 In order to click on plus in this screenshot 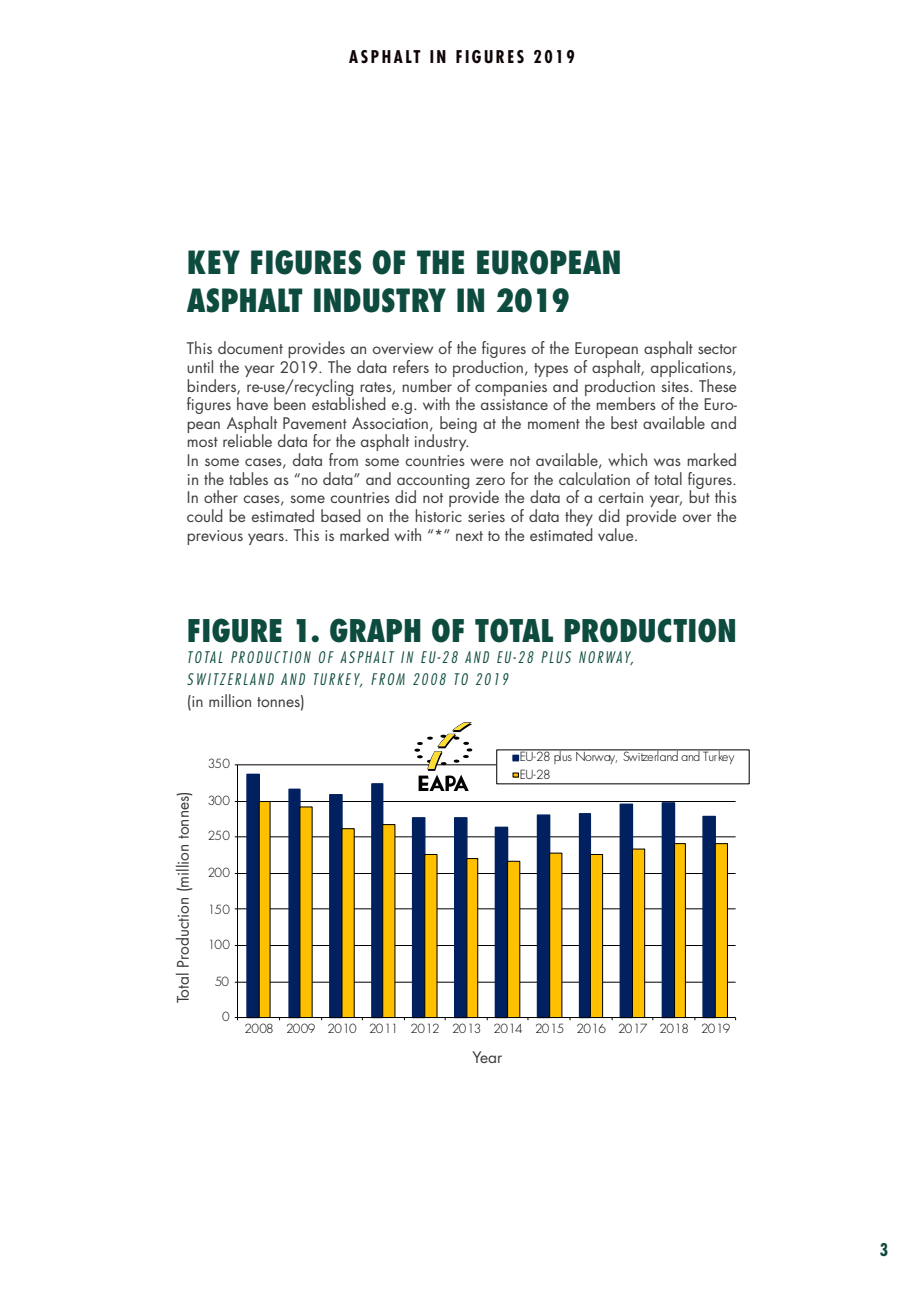, I will do `click(563, 756)`.
